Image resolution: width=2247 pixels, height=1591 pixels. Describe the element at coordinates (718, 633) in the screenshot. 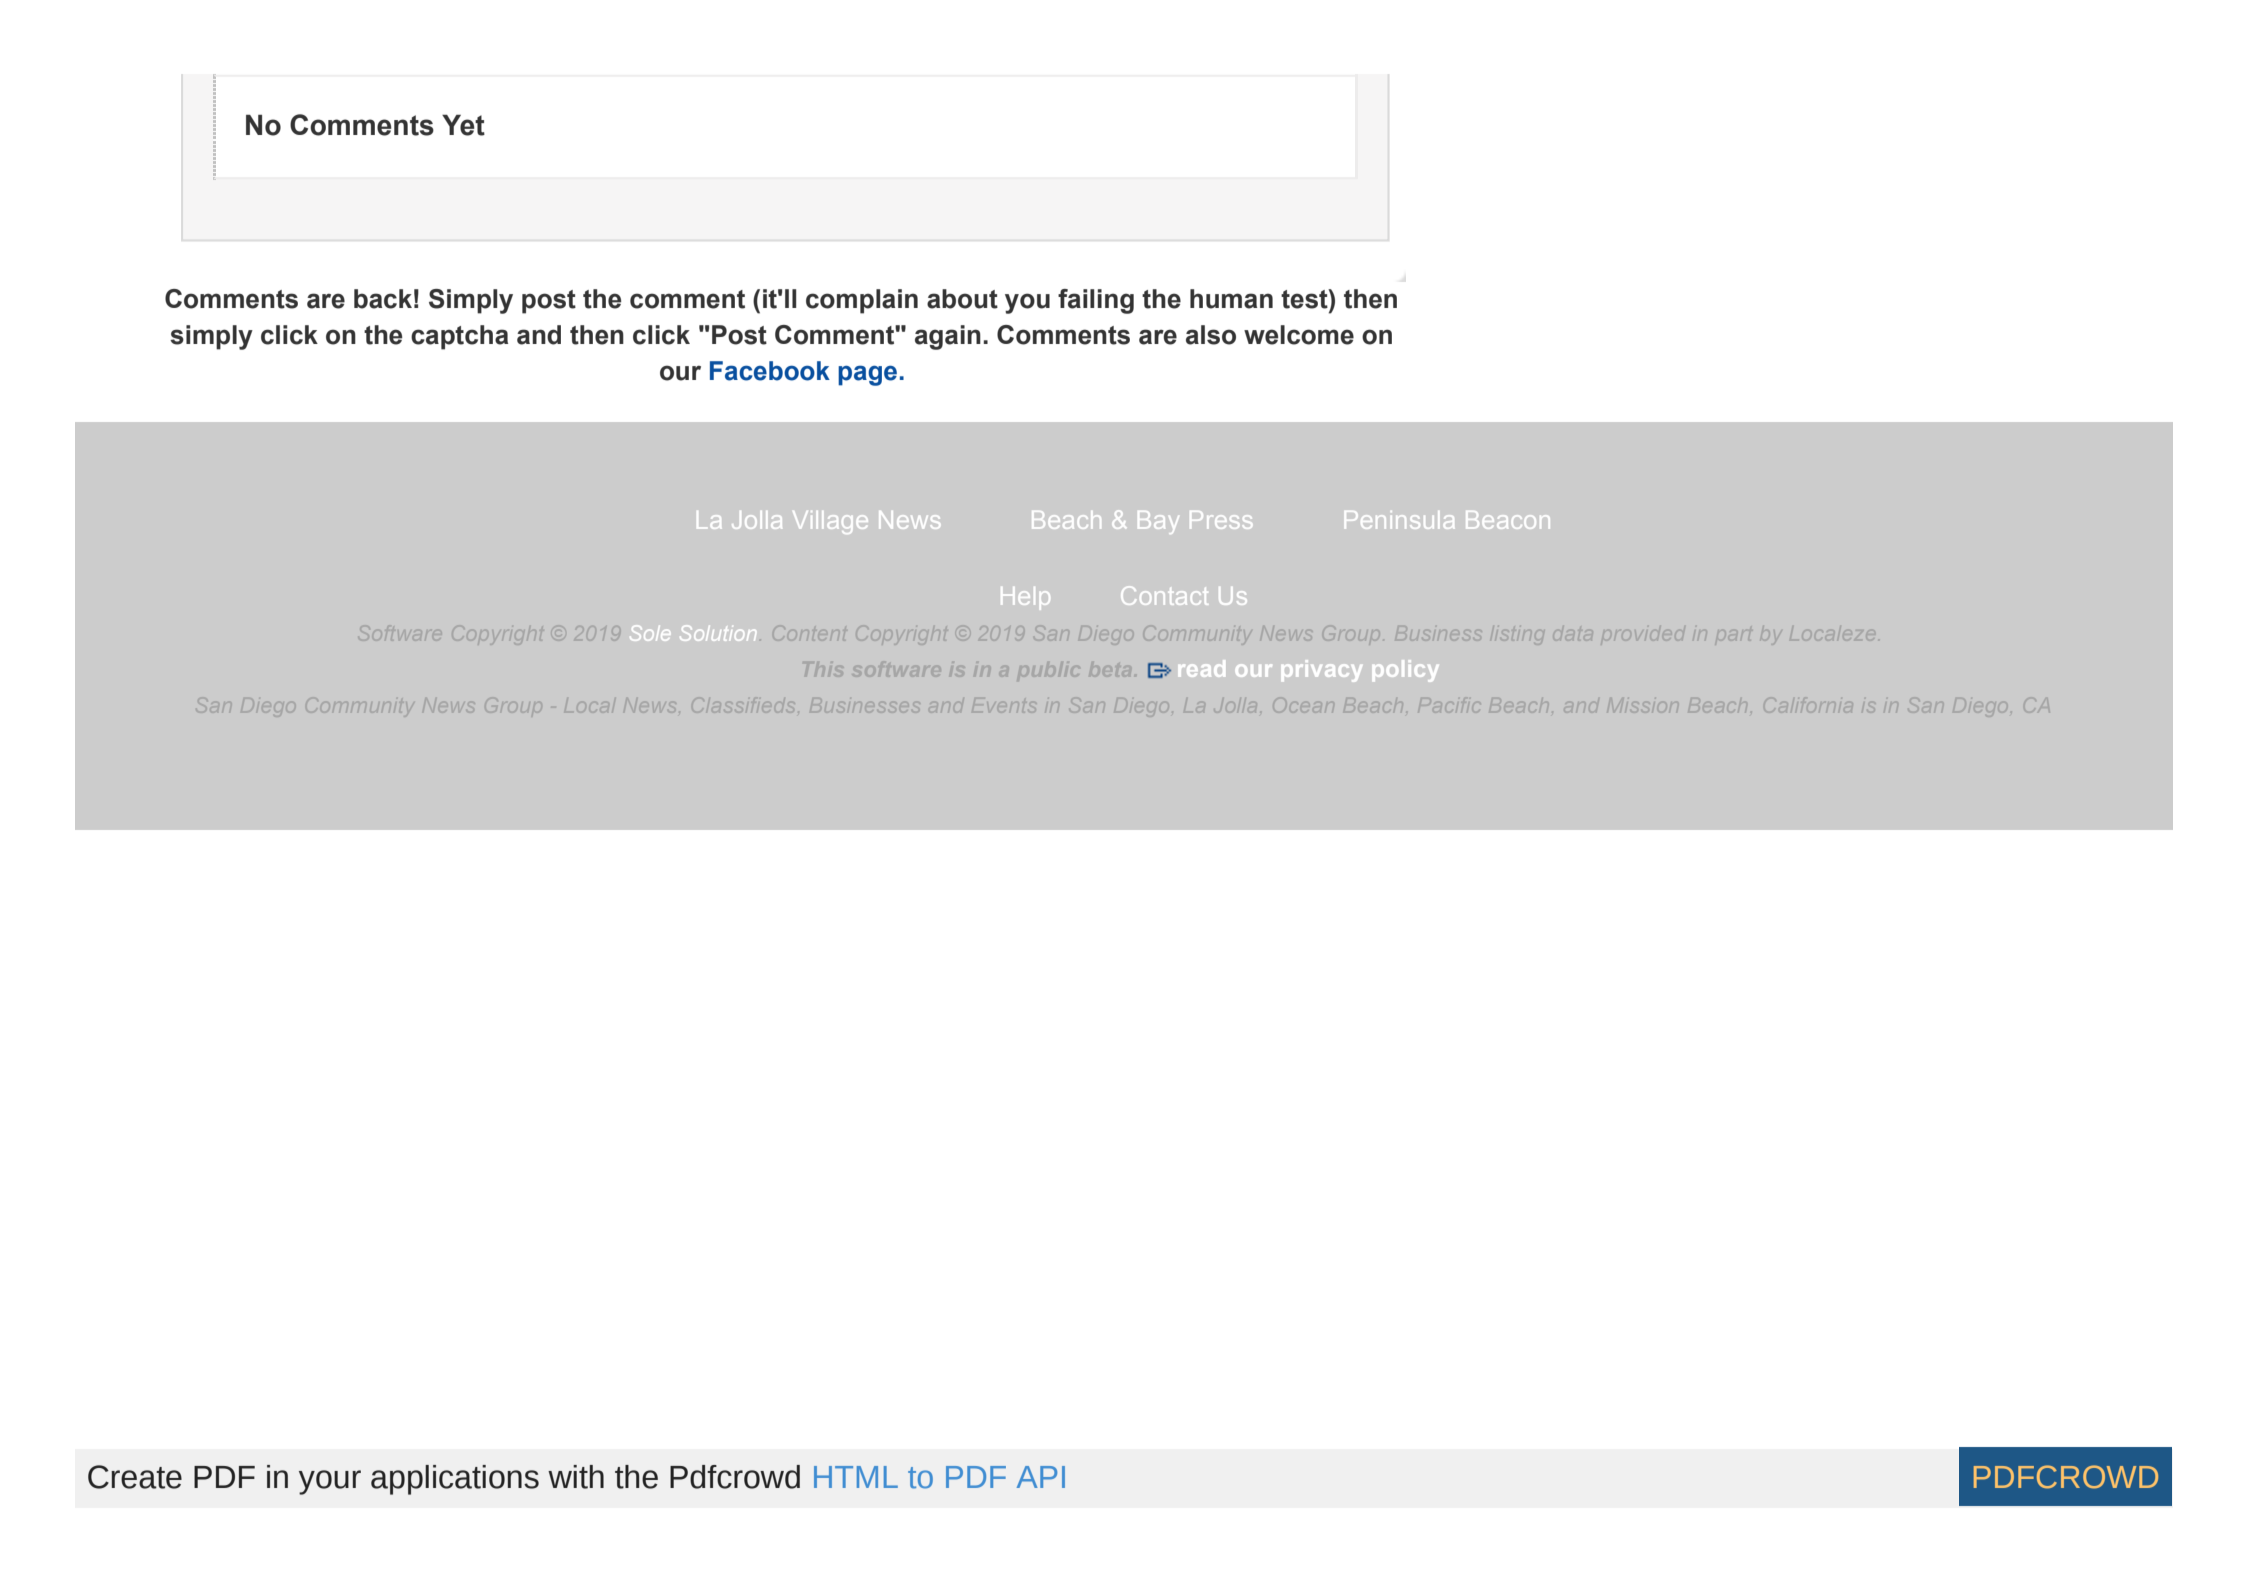

I see `Solution` at that location.
